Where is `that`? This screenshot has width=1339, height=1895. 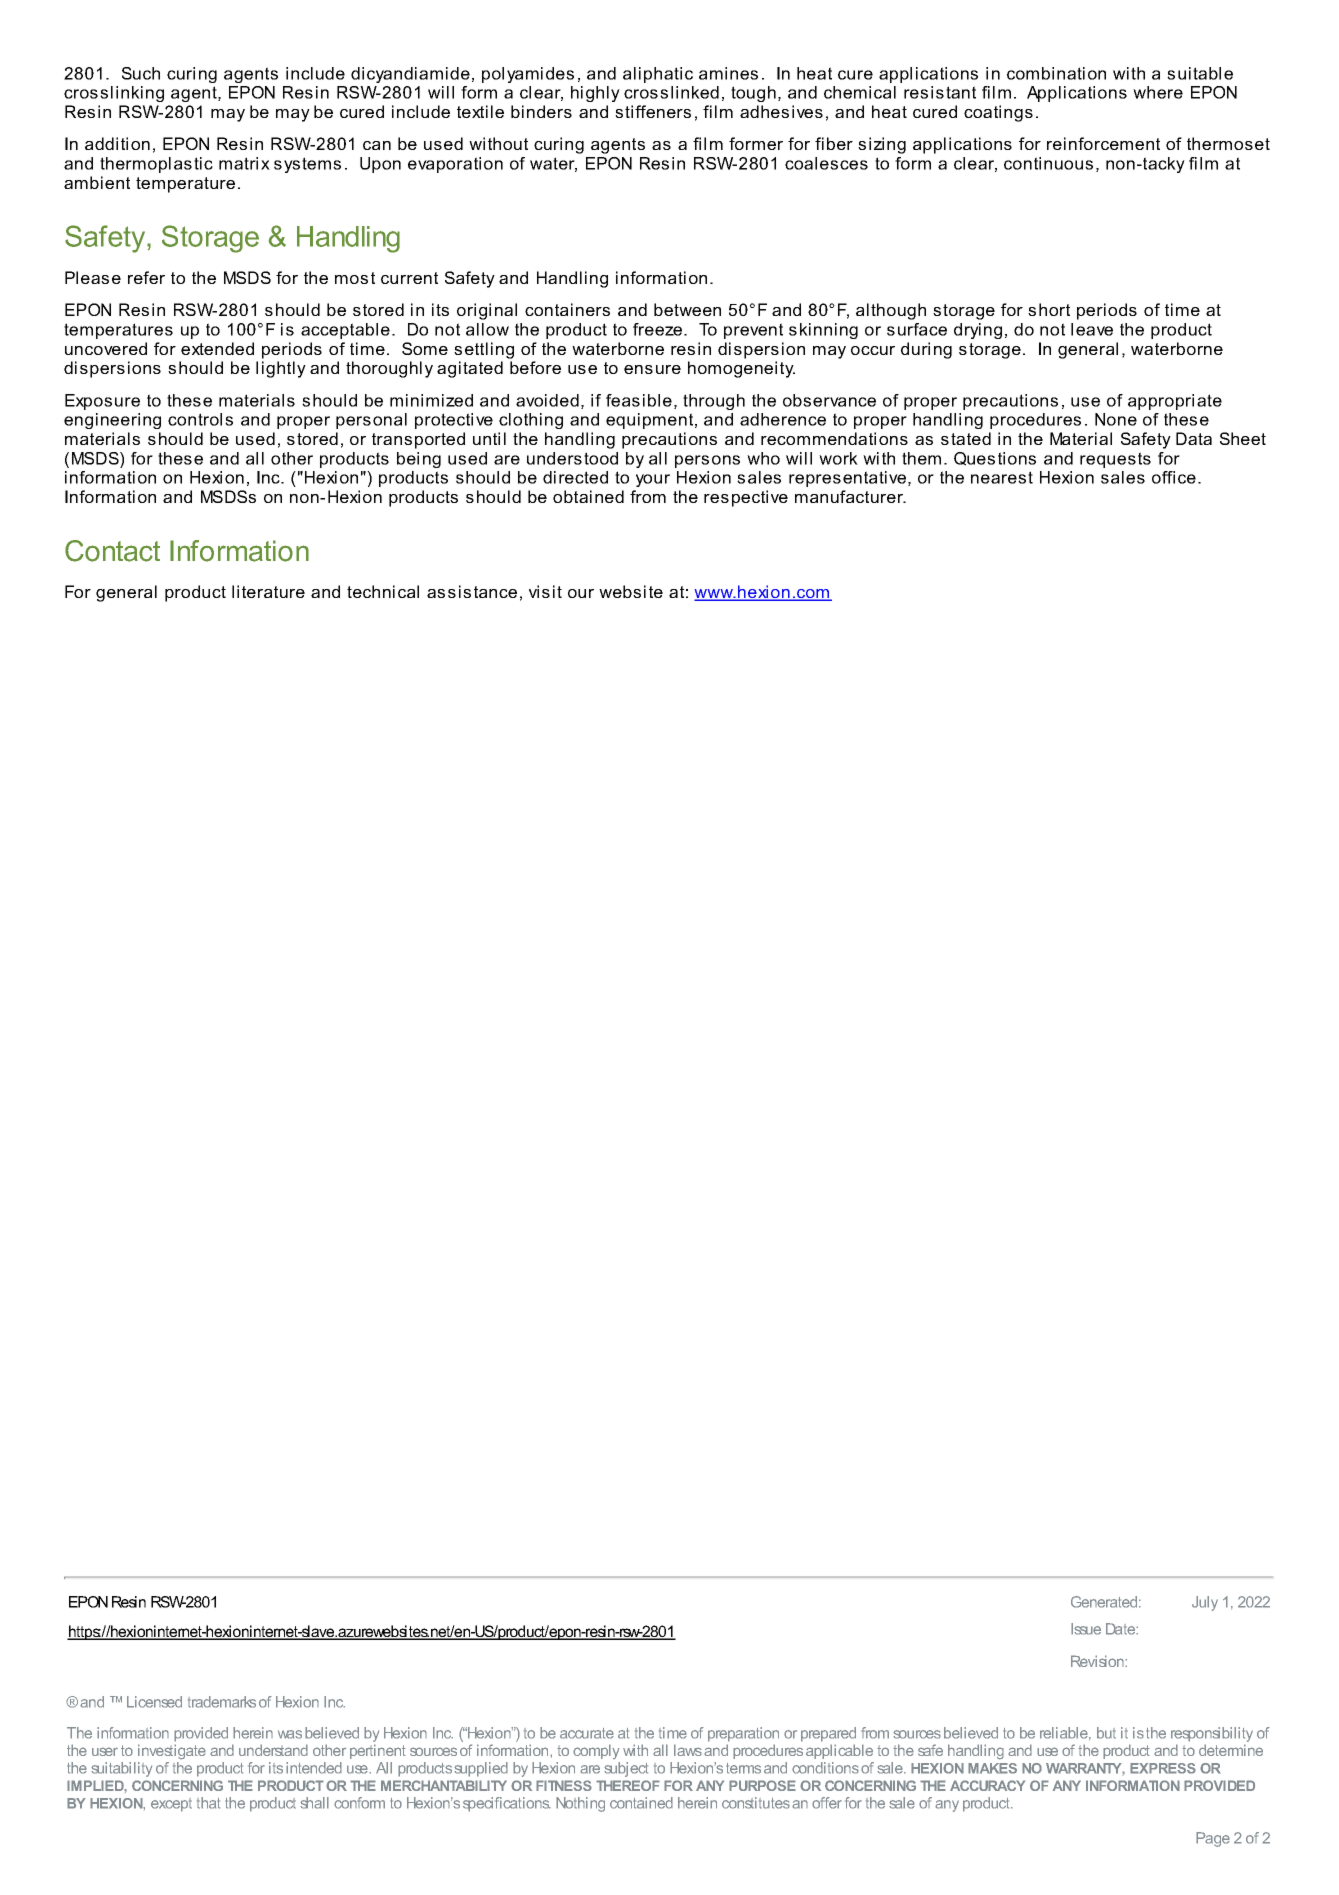 that is located at coordinates (208, 1803).
